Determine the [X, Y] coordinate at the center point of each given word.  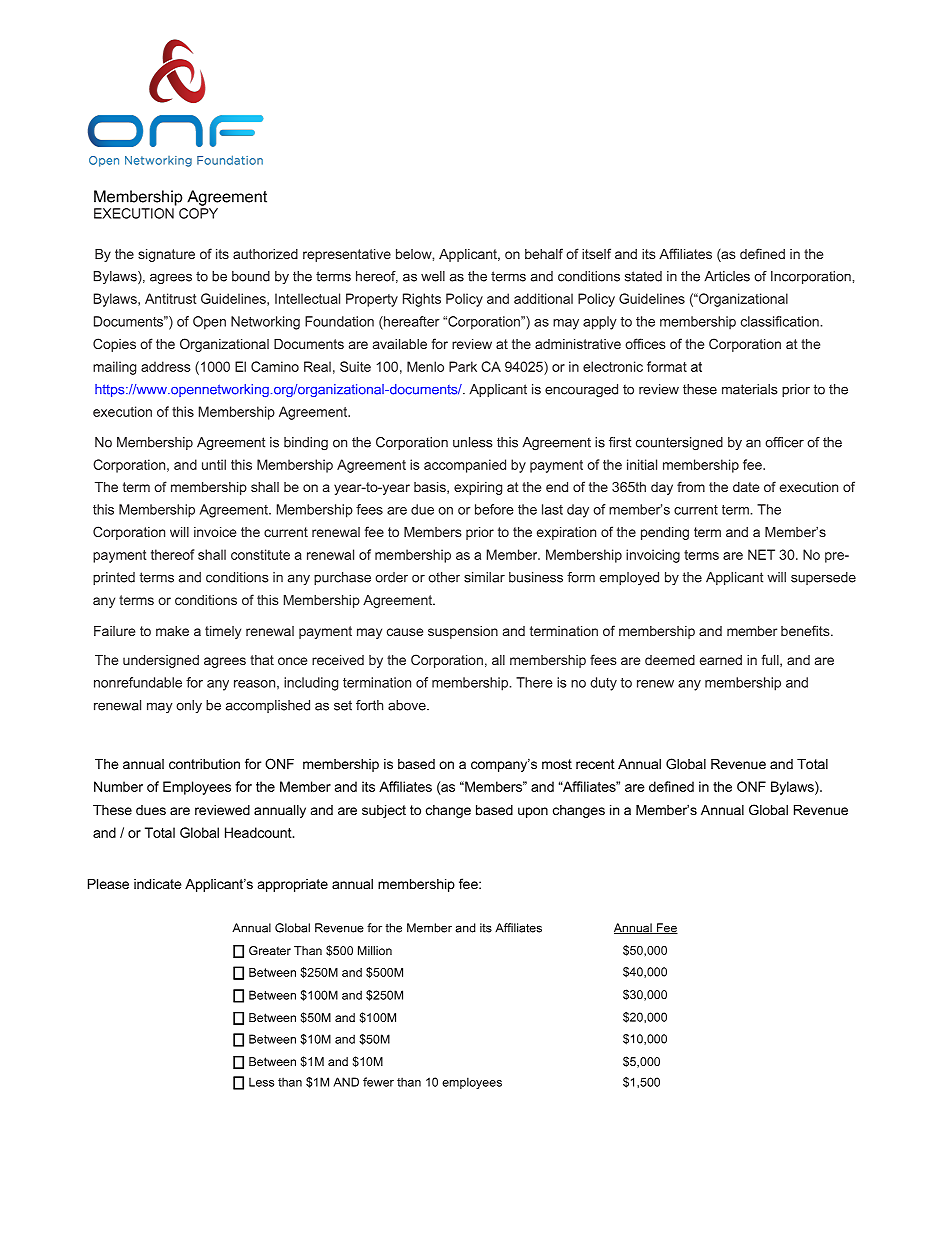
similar [484, 577]
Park [463, 366]
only [189, 706]
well [433, 276]
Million [375, 950]
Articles [727, 276]
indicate [157, 884]
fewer [378, 1082]
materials [749, 389]
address [166, 366]
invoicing [653, 556]
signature [166, 255]
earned [721, 660]
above [408, 705]
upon [533, 812]
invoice [215, 532]
